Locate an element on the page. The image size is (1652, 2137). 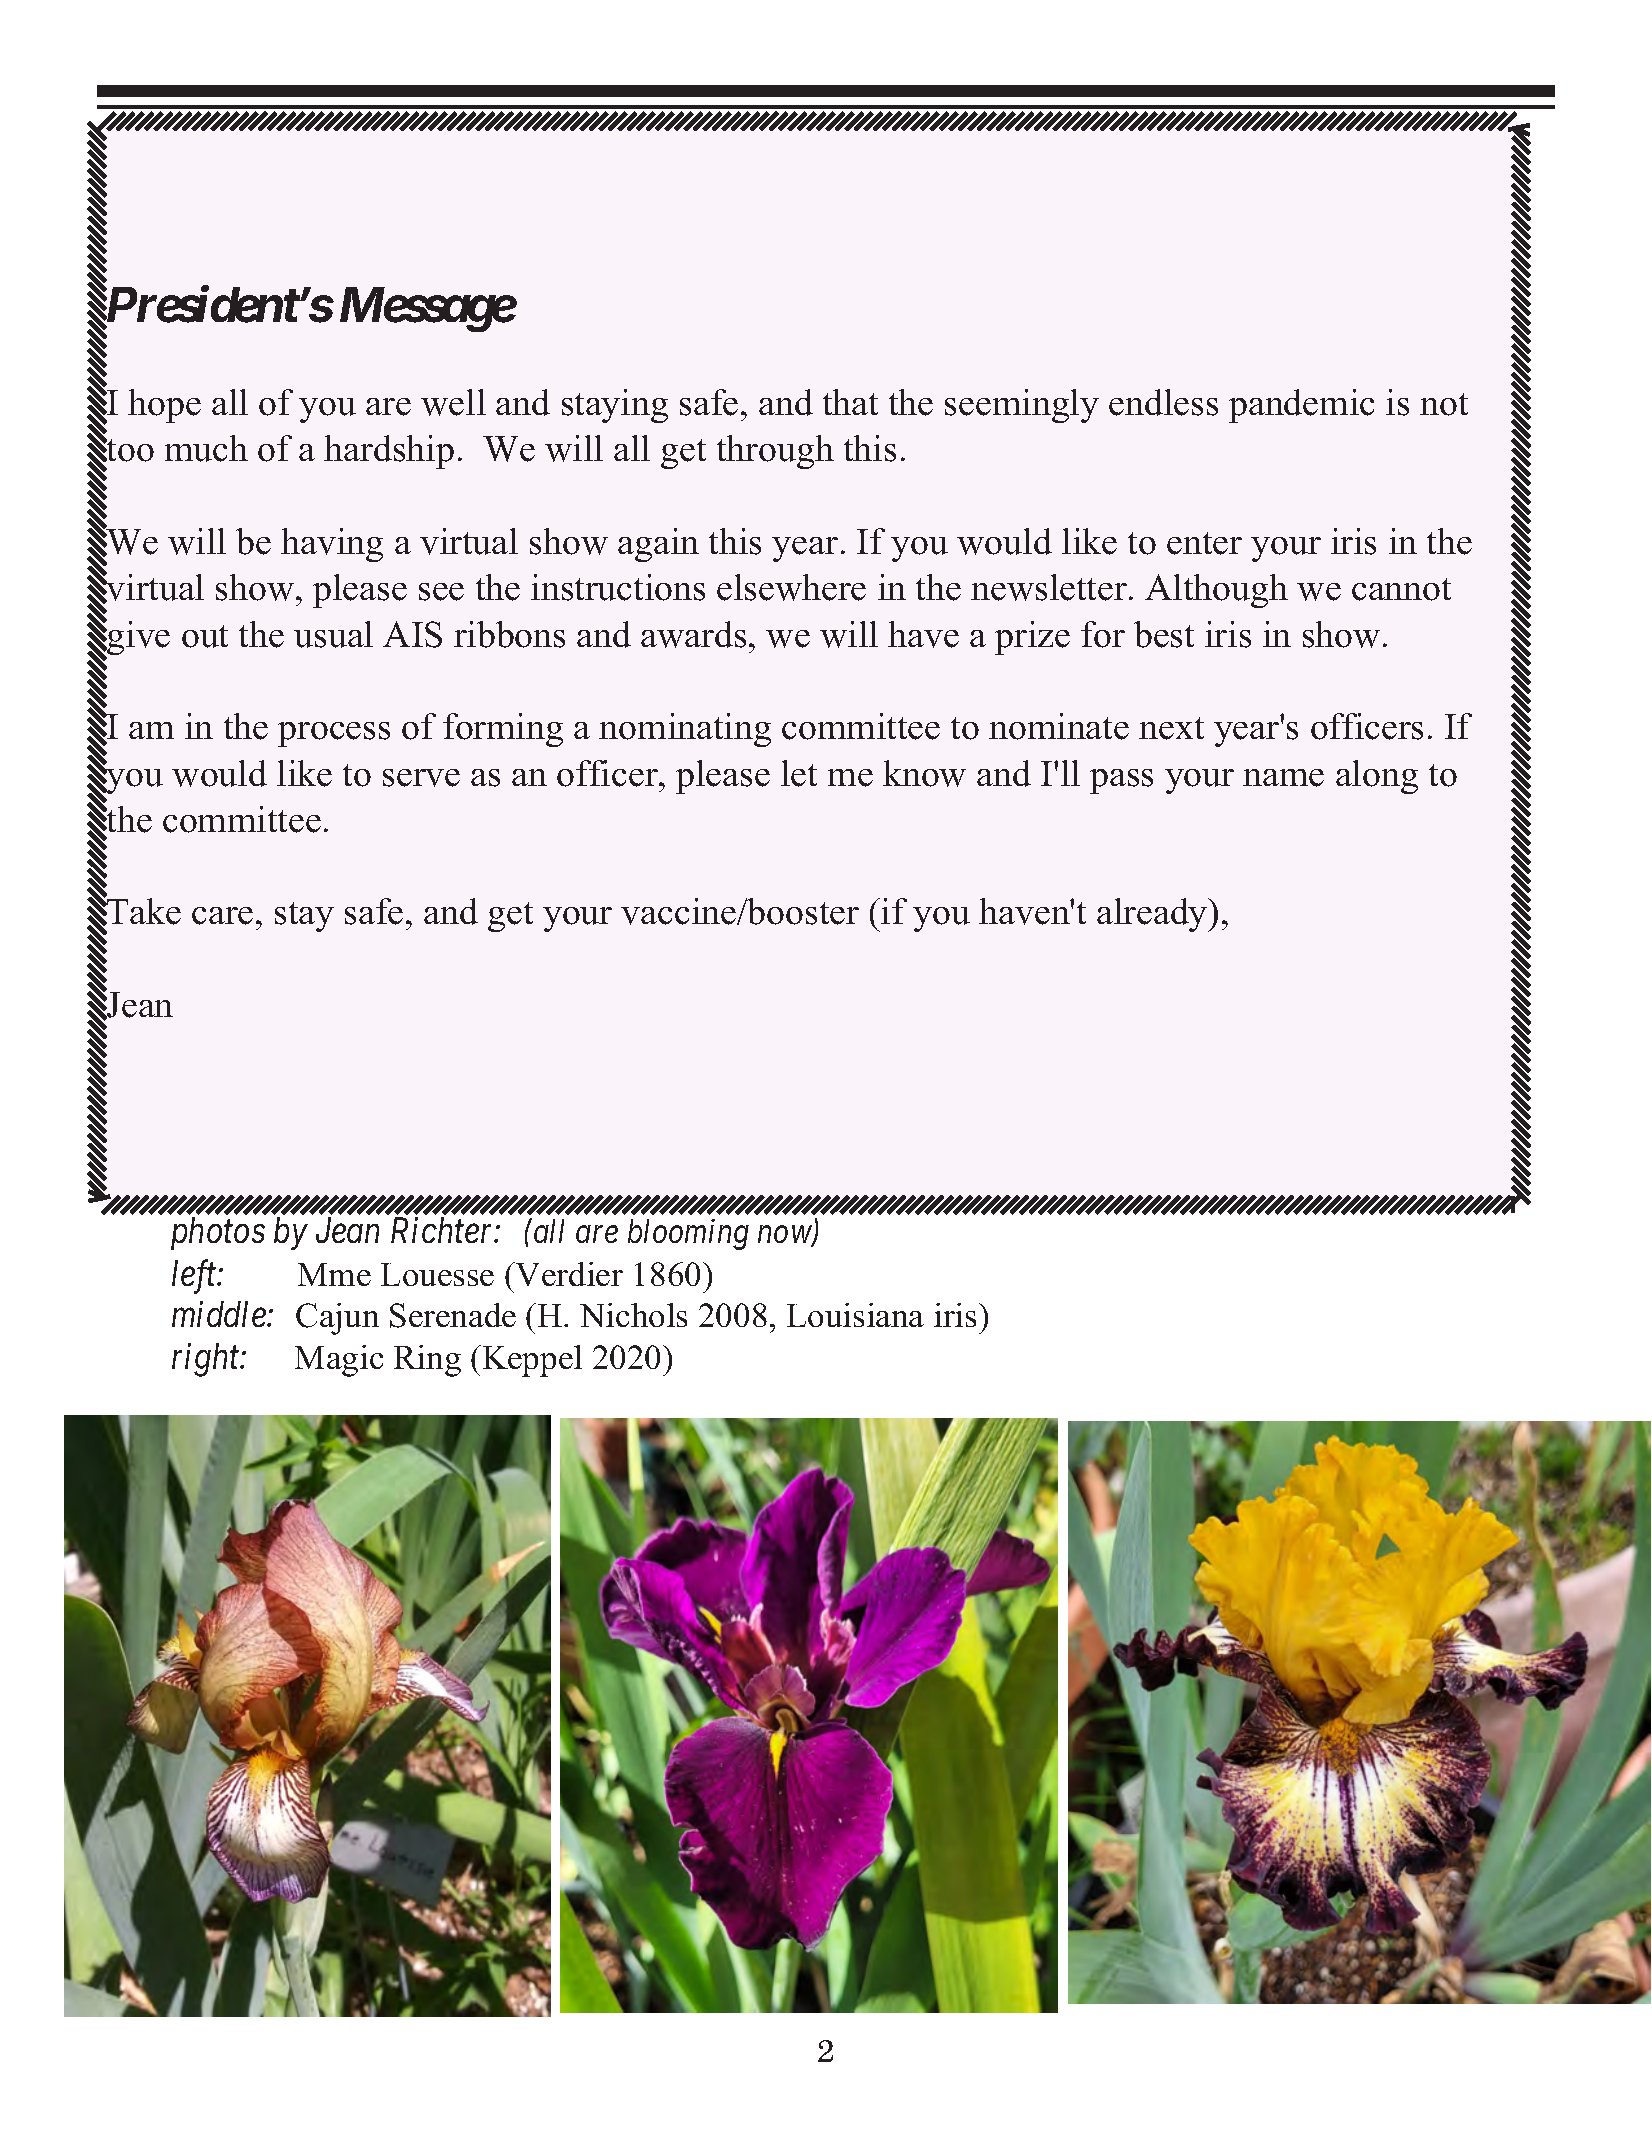
Louisiana is located at coordinates (855, 1315).
